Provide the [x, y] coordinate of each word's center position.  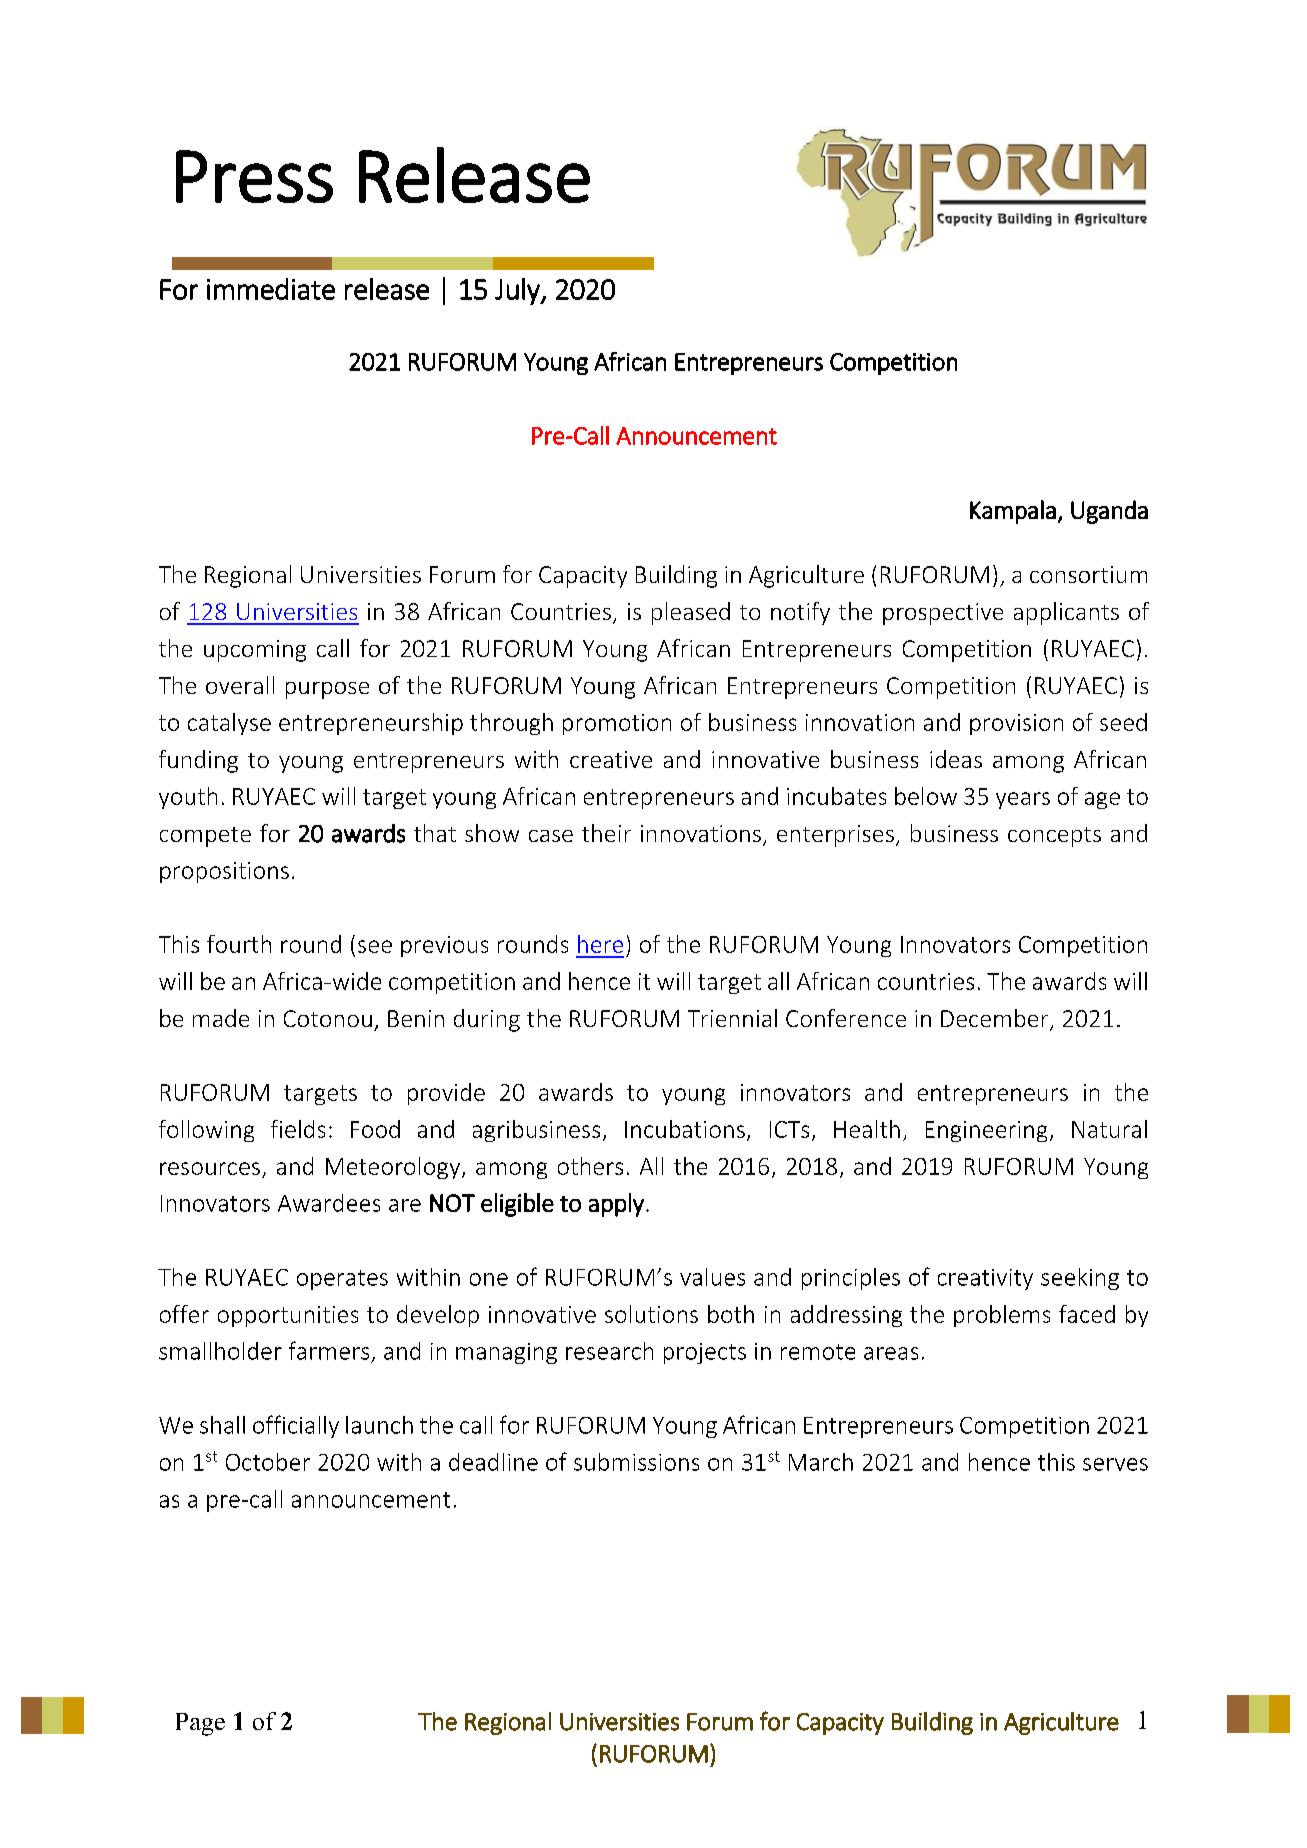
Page [200, 1724]
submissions [636, 1462]
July [518, 291]
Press [254, 176]
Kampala [1013, 512]
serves [1115, 1464]
